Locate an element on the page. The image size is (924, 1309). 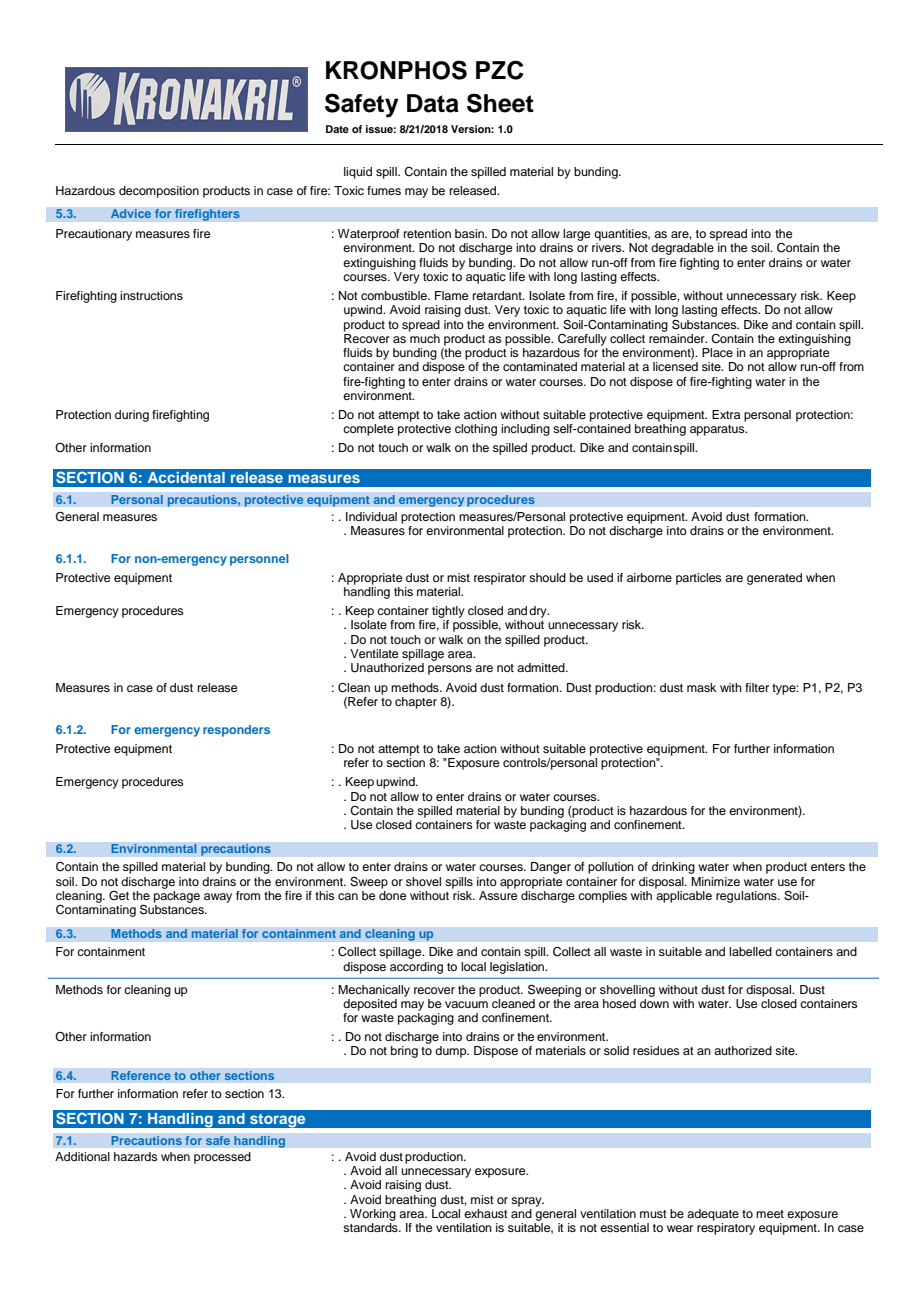
degradable is located at coordinates (682, 249).
